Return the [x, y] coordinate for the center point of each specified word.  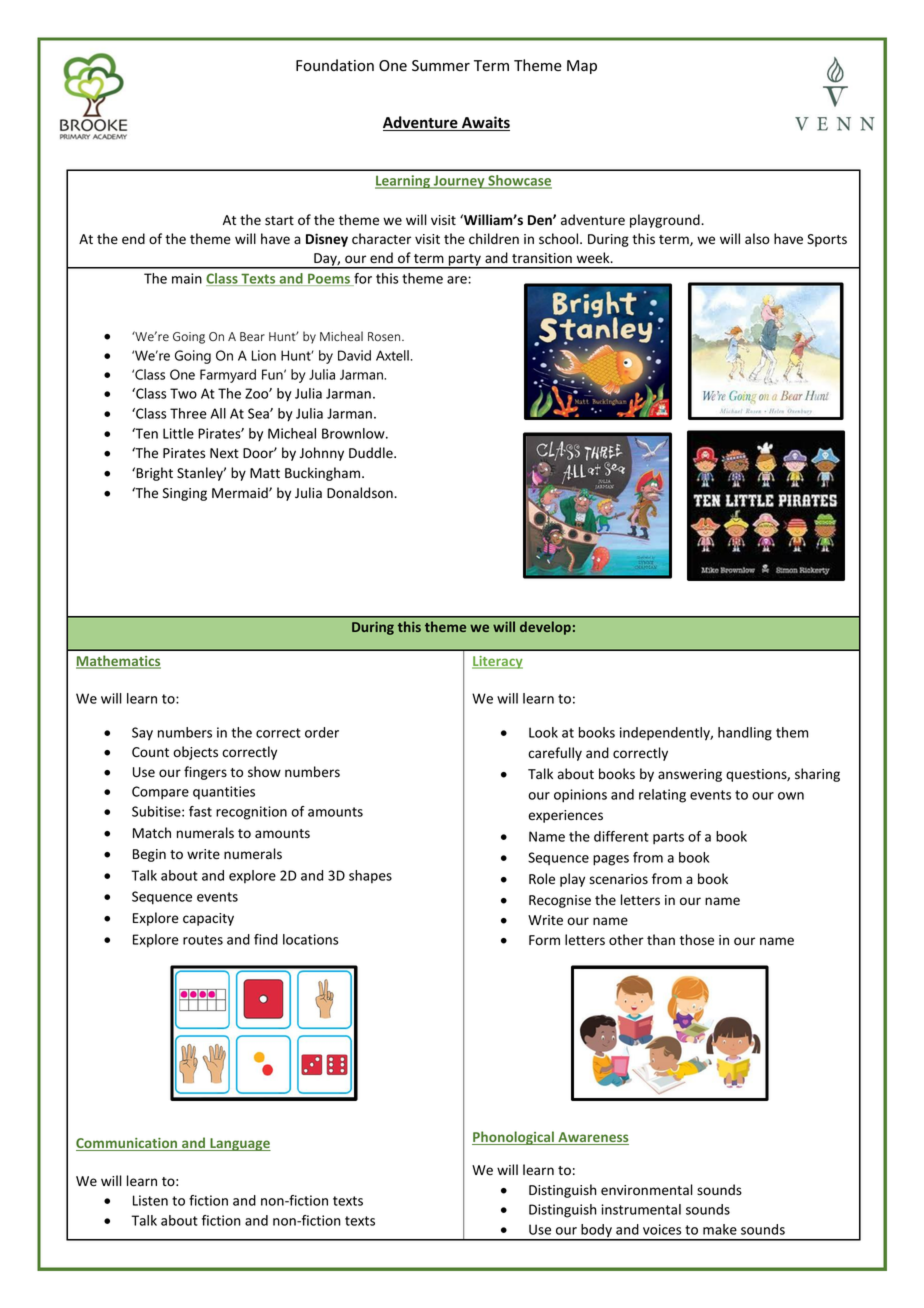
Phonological [514, 1138]
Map [582, 67]
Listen [150, 1200]
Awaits [484, 123]
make [720, 1229]
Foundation [335, 65]
